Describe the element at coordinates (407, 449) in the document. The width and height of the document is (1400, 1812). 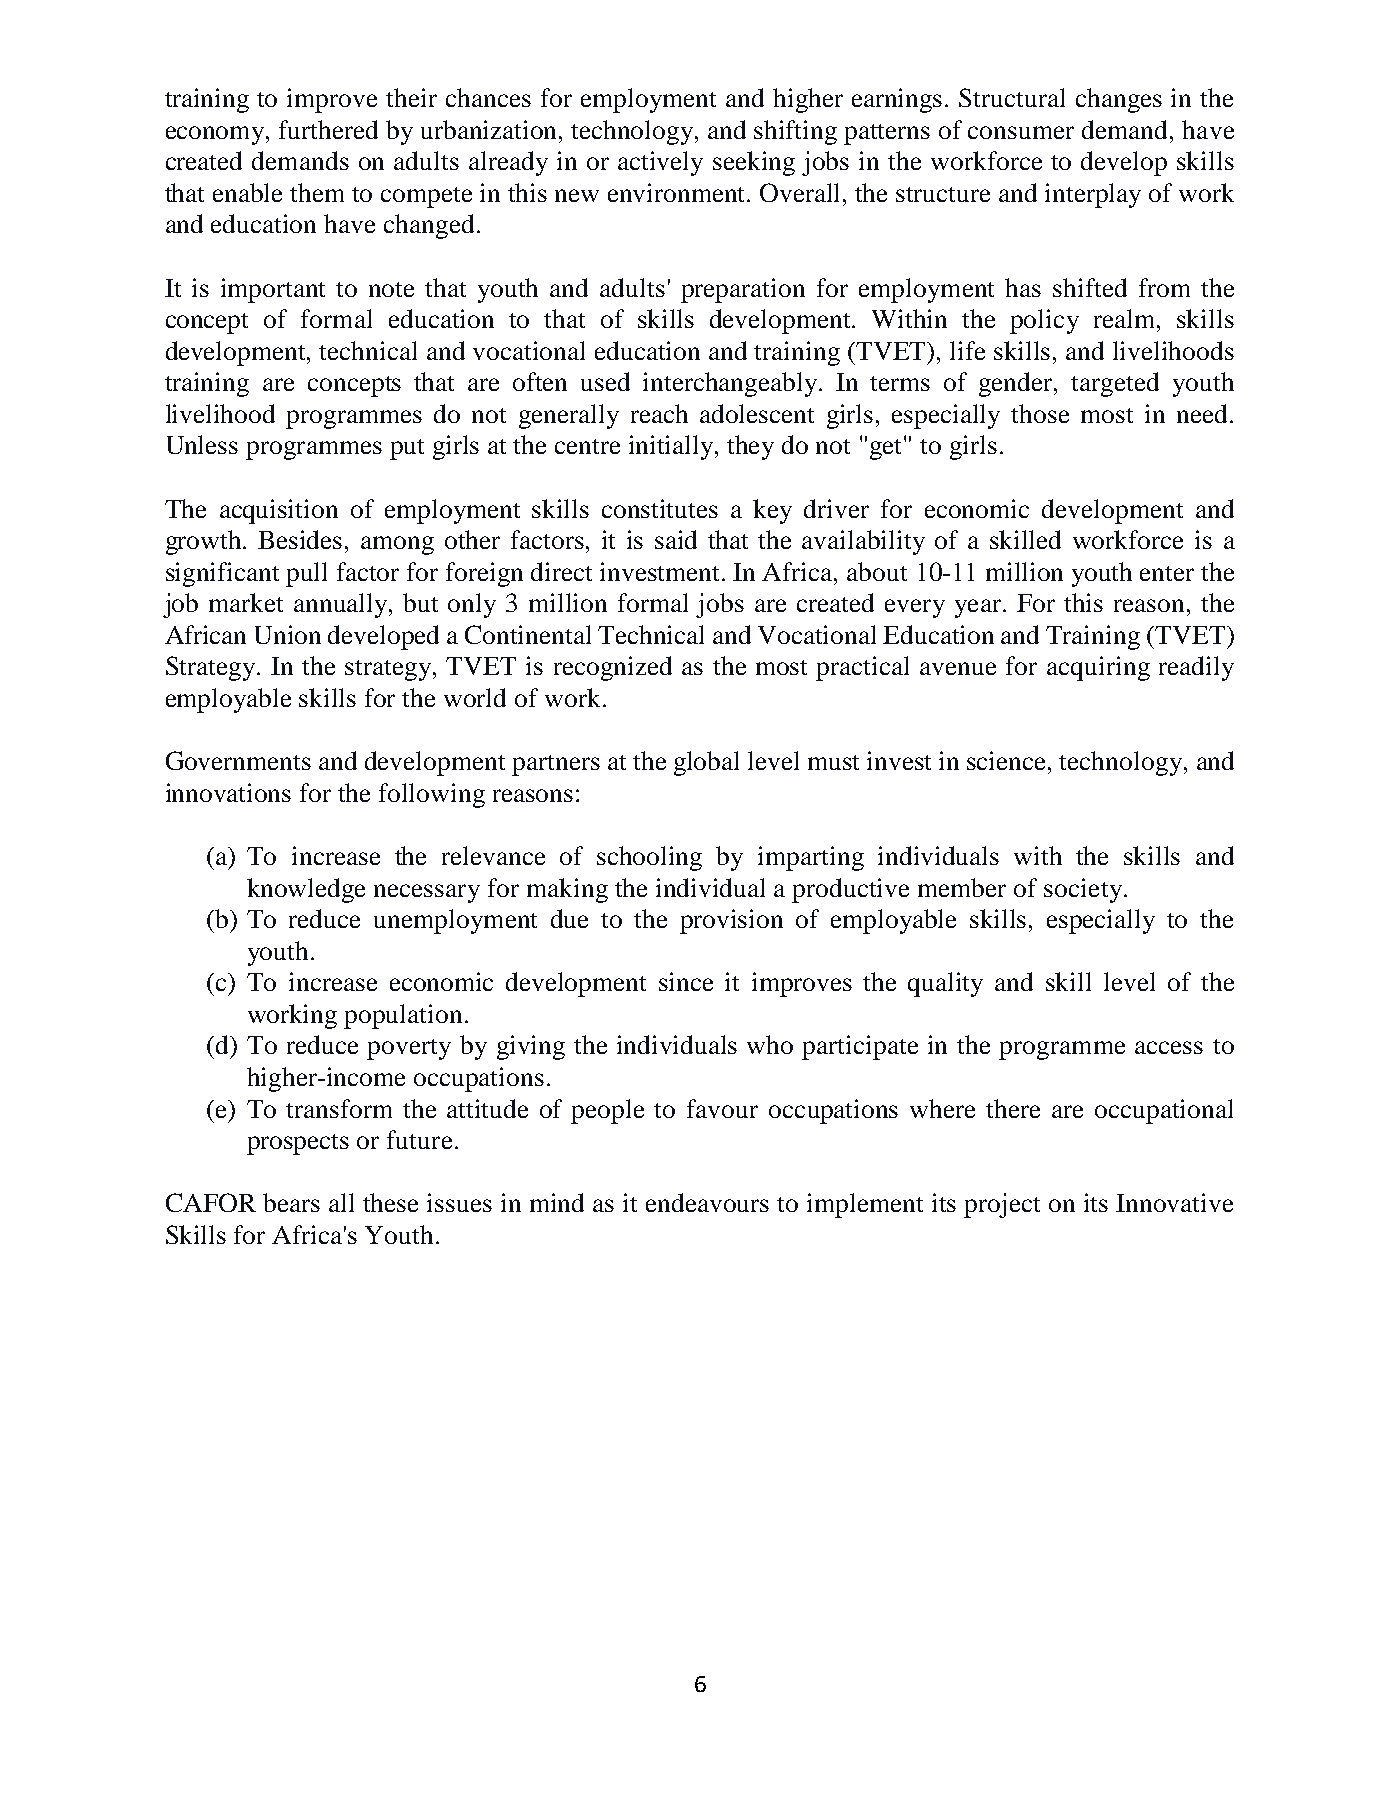
I see `put` at that location.
